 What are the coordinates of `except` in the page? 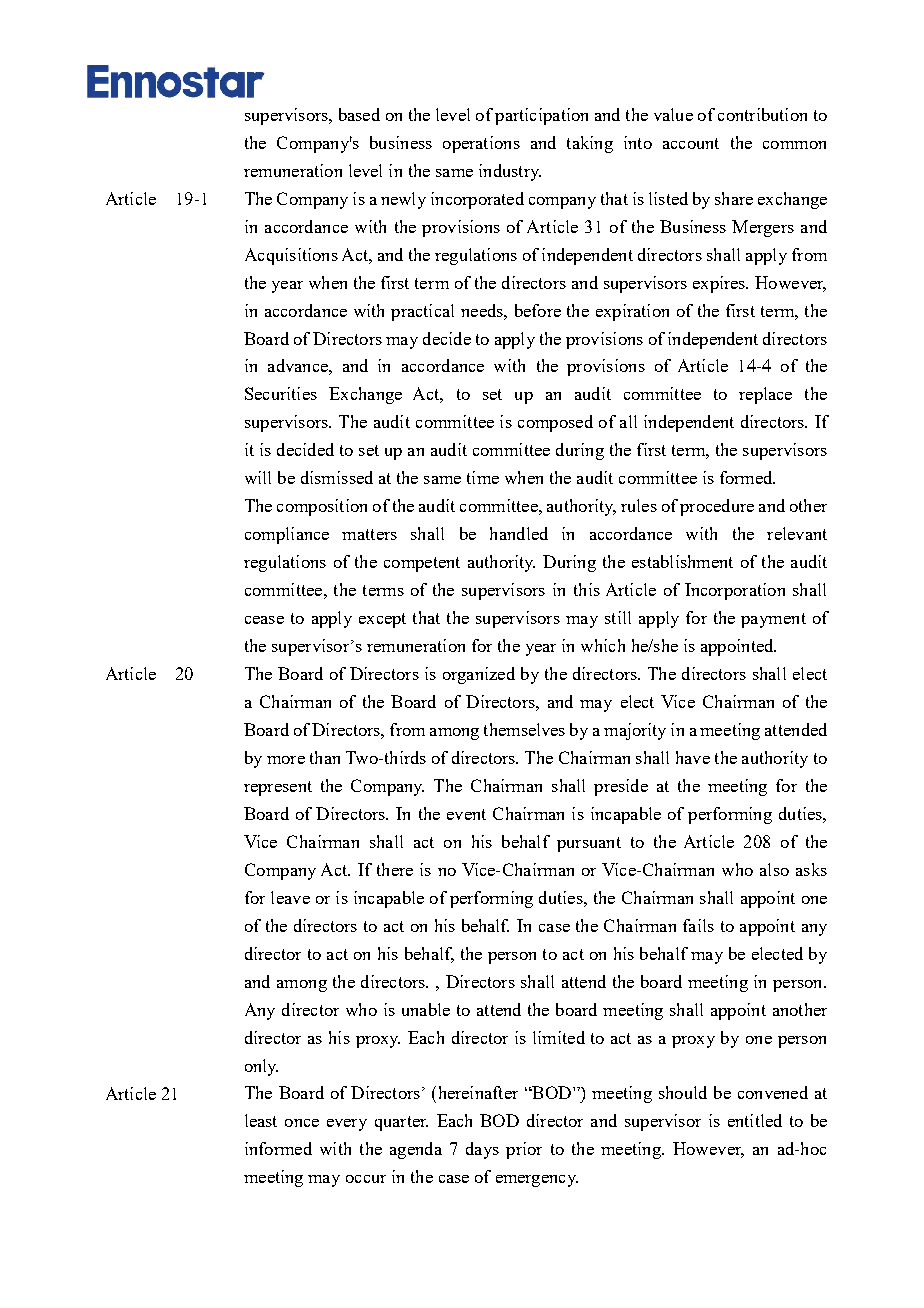 It's located at (382, 620).
